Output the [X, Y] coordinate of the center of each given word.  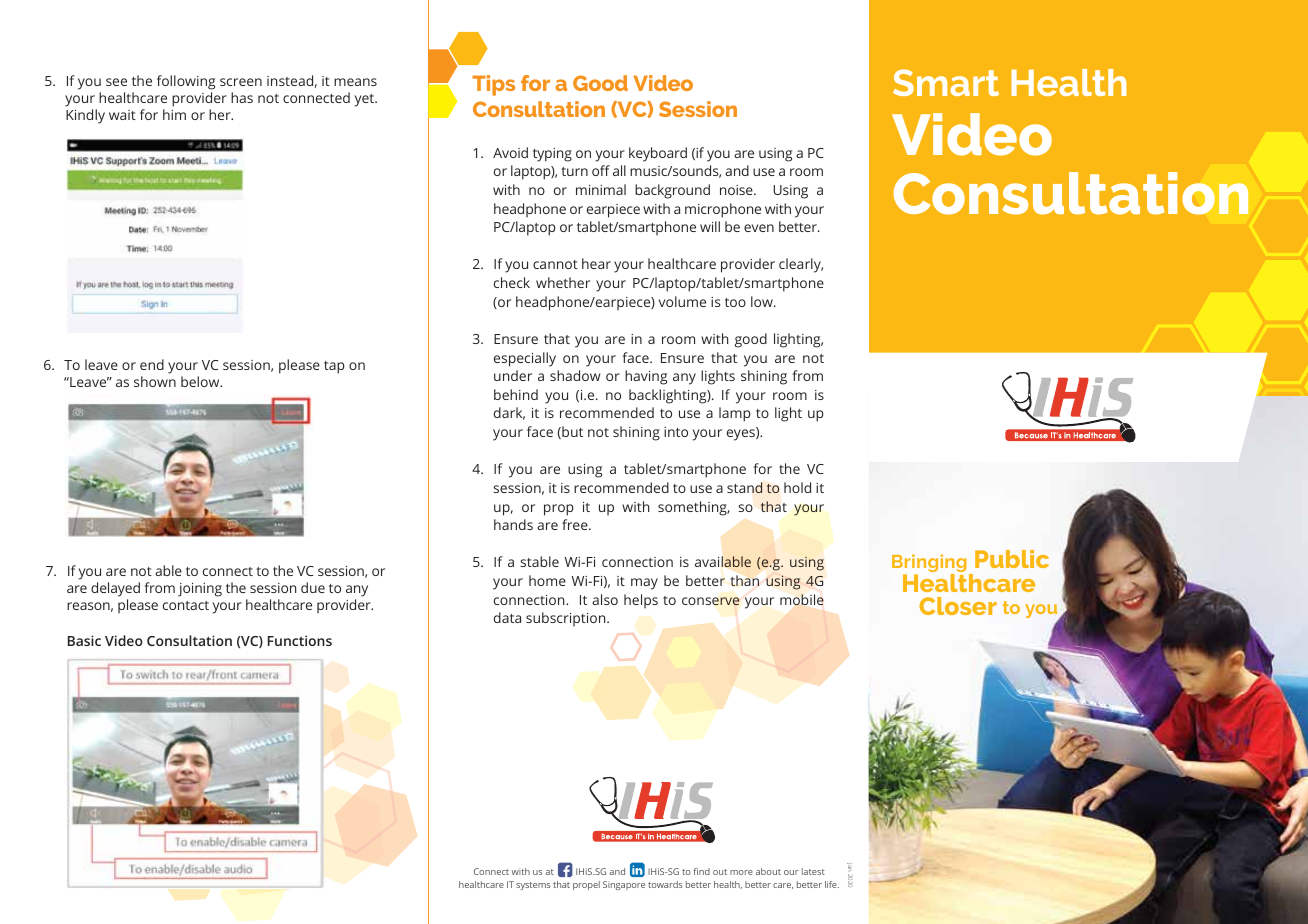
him [174, 114]
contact [186, 605]
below [201, 381]
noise [737, 190]
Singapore [624, 885]
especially [525, 359]
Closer [958, 606]
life [832, 884]
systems [533, 886]
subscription [567, 619]
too [735, 302]
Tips [493, 85]
